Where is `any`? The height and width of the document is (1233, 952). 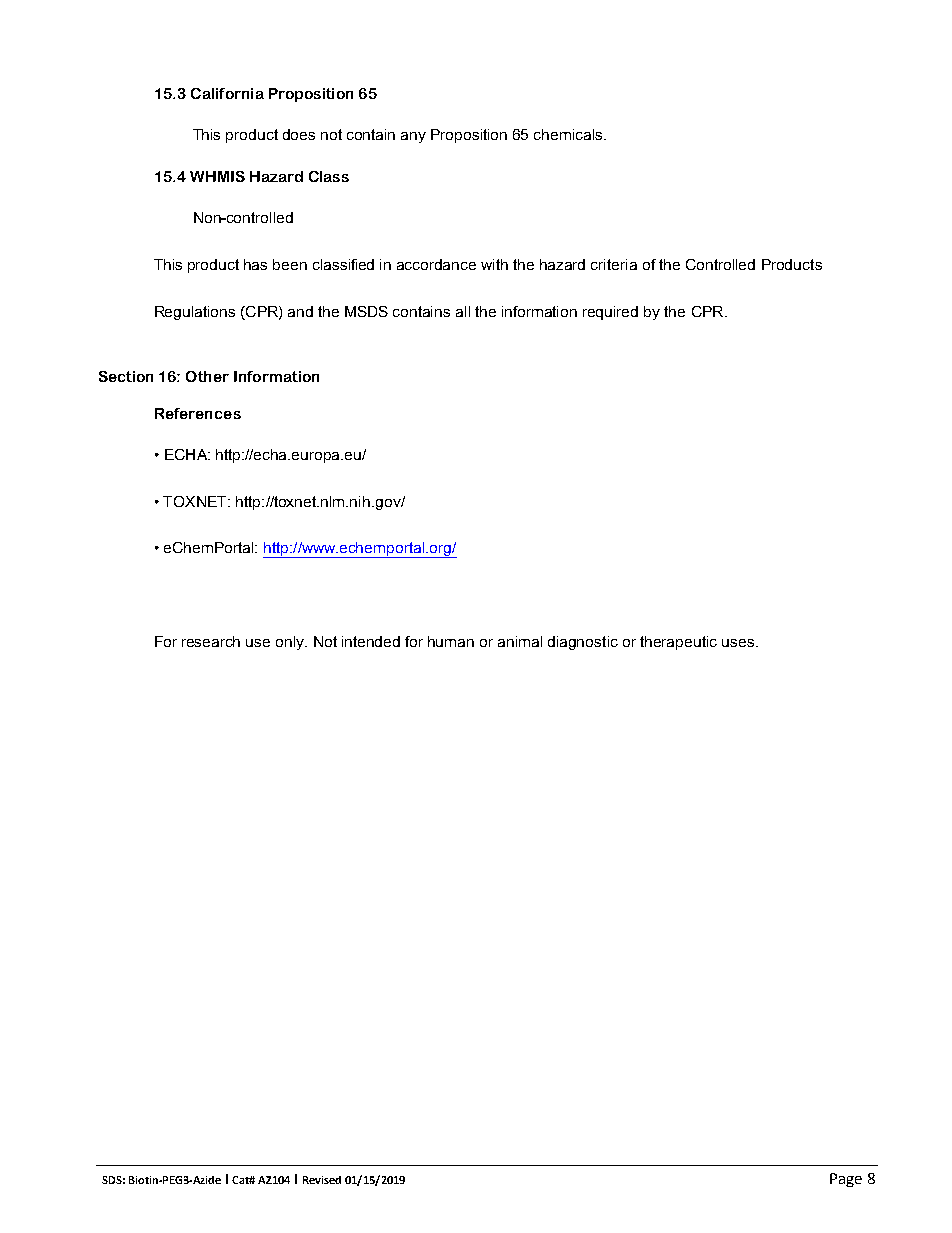 any is located at coordinates (413, 137).
